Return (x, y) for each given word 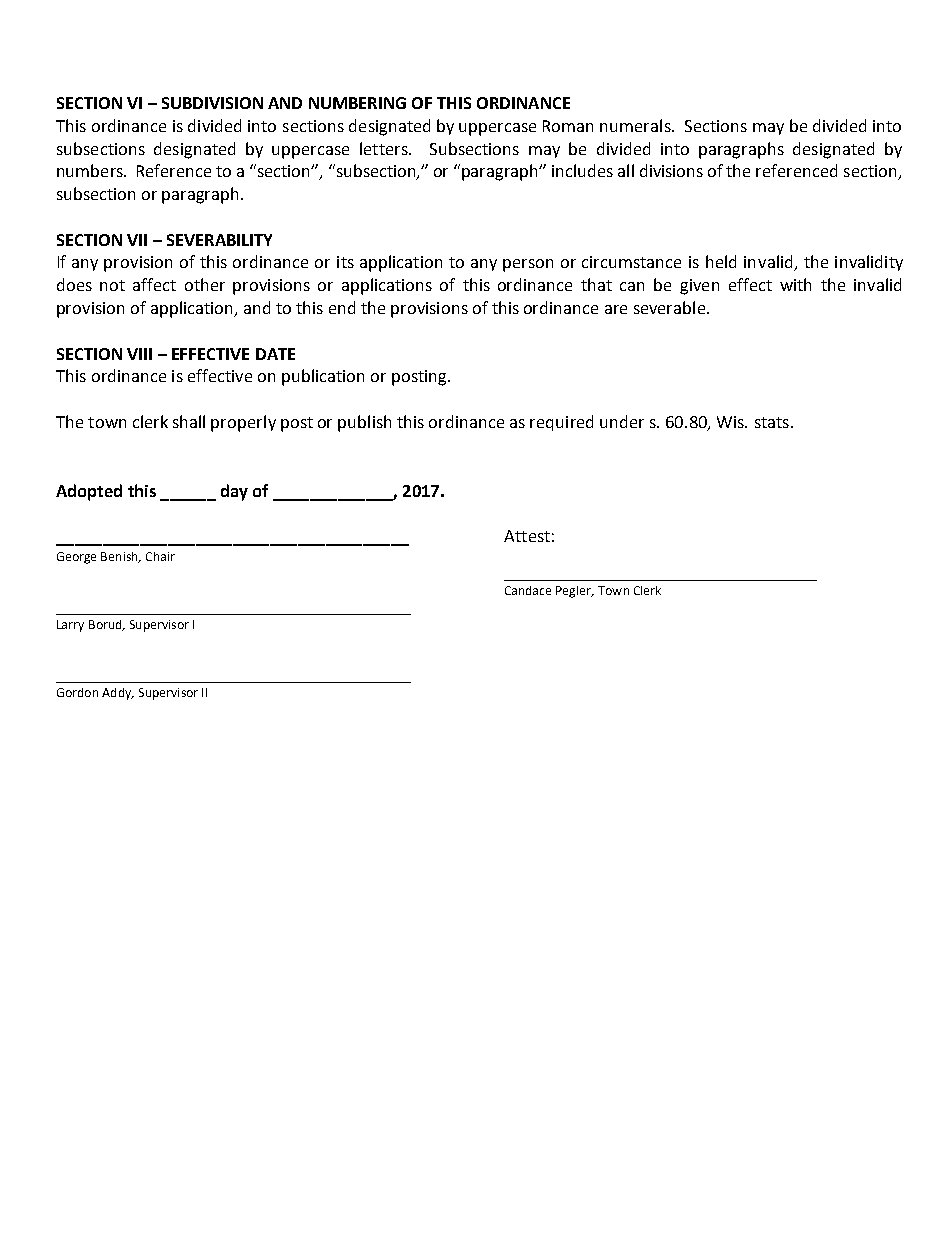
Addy (118, 694)
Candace (528, 590)
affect (154, 284)
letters (385, 148)
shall (189, 421)
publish (364, 423)
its (345, 262)
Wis (731, 422)
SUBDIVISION (212, 103)
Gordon (77, 692)
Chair (160, 556)
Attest (527, 536)
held (721, 261)
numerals (636, 125)
